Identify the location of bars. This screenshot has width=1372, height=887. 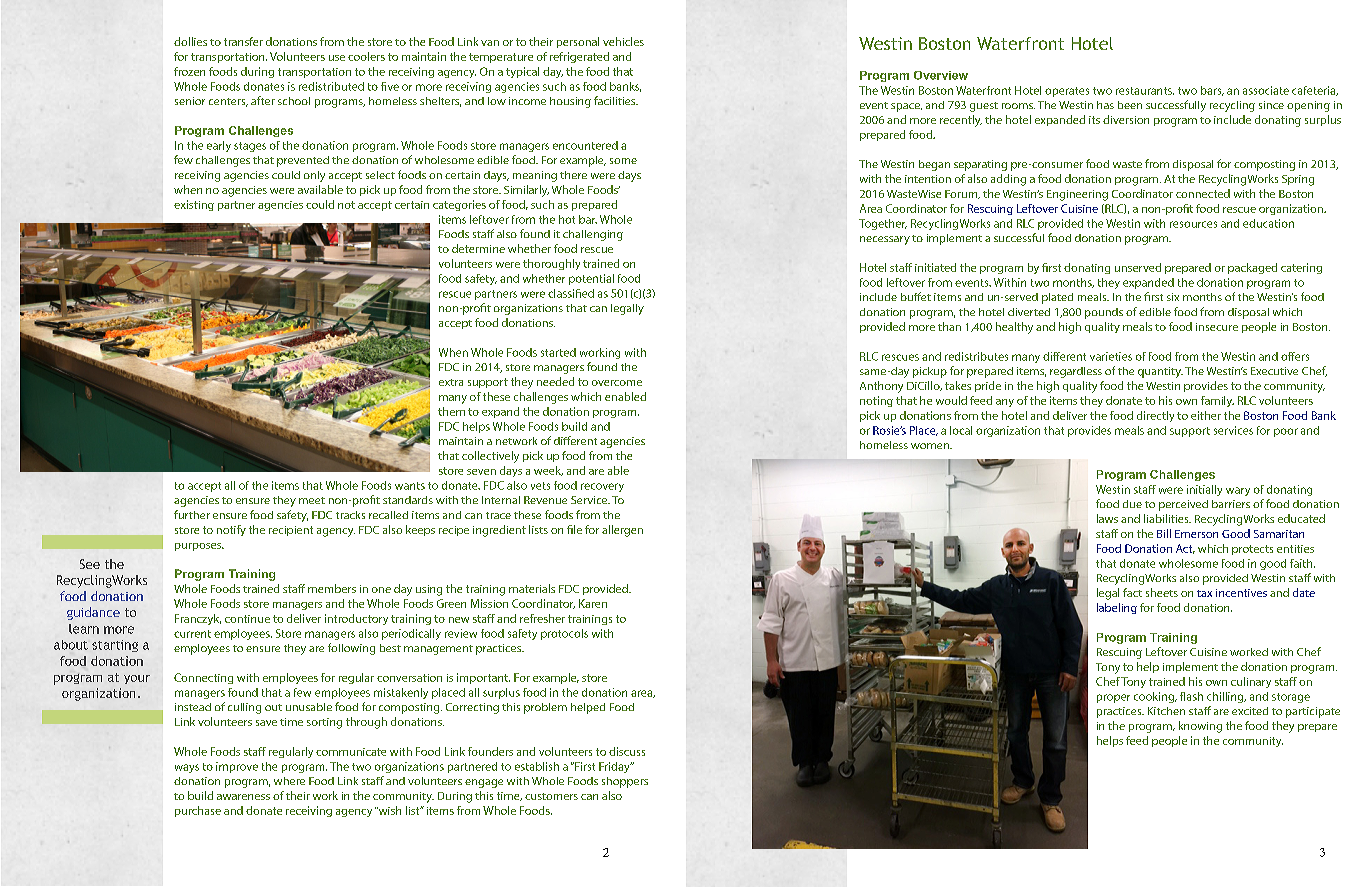
(1212, 91).
